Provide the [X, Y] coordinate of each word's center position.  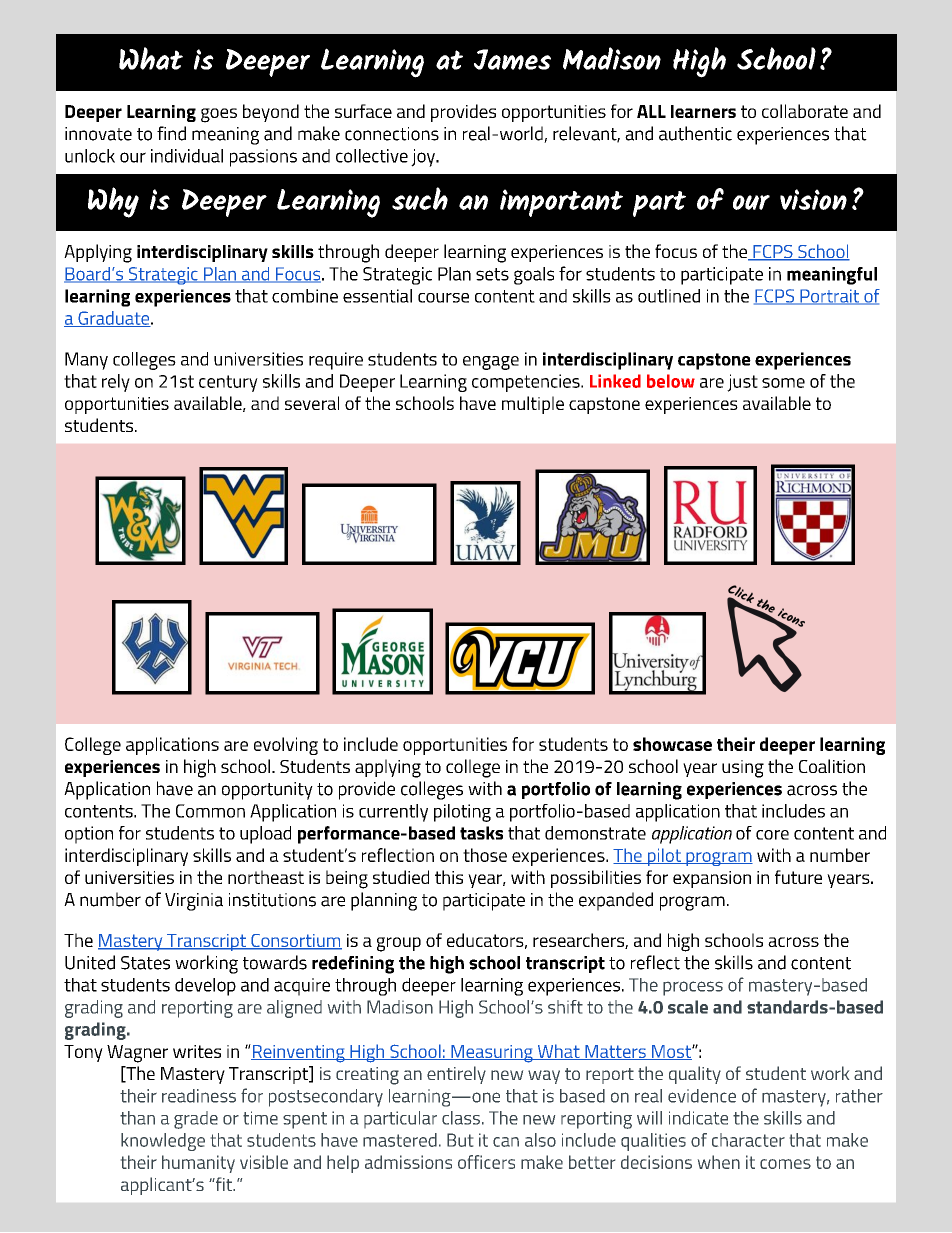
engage [491, 363]
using [743, 769]
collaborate [805, 111]
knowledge [163, 1142]
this [449, 877]
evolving [286, 746]
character [748, 1140]
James [512, 59]
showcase [672, 744]
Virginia [194, 902]
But [460, 1140]
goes [219, 115]
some [783, 383]
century [228, 383]
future [798, 877]
